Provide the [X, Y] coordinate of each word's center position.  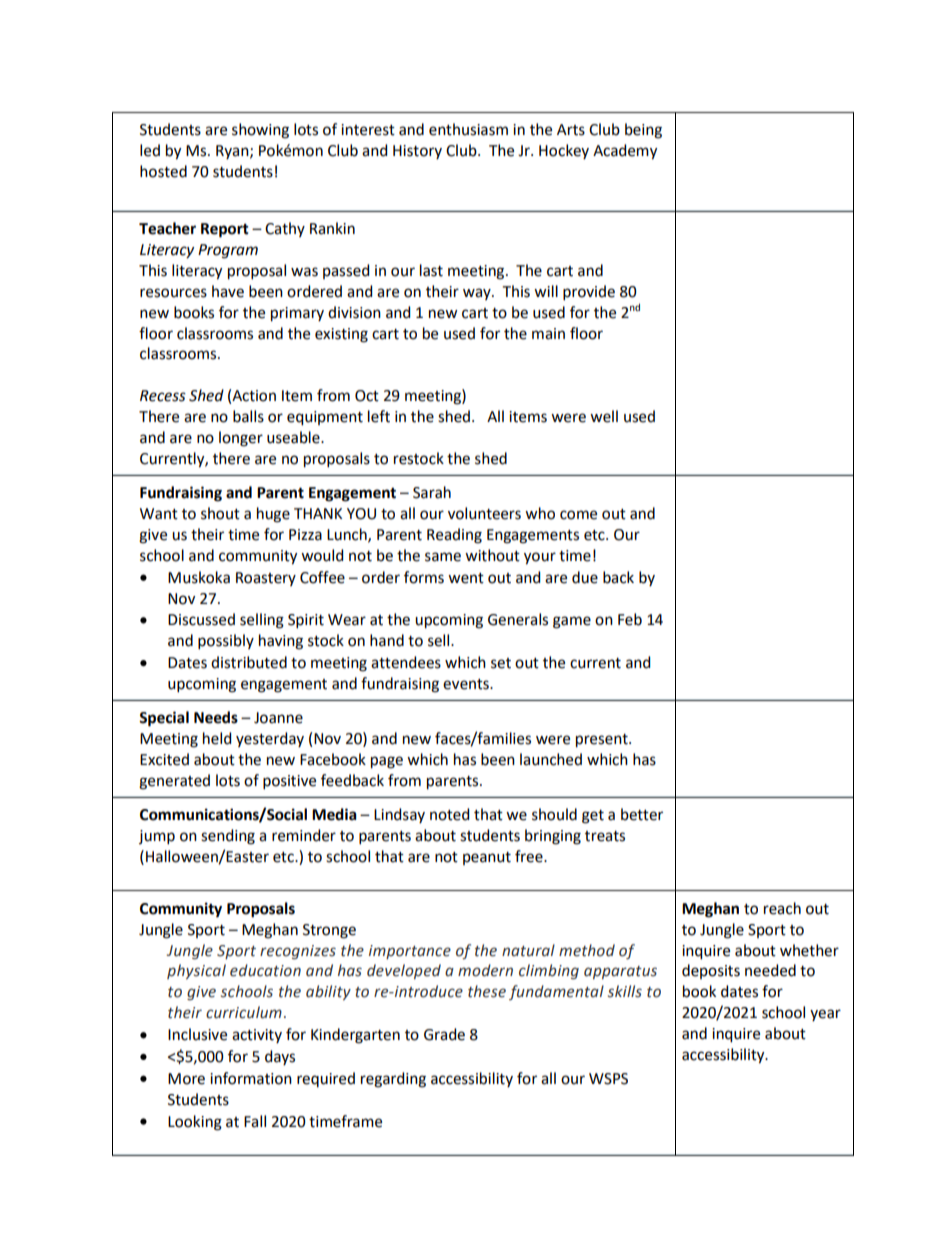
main [548, 334]
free [530, 856]
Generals [518, 619]
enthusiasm [468, 129]
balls [248, 416]
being [643, 131]
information [251, 1078]
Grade [444, 1034]
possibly [226, 641]
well [604, 416]
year [825, 1015]
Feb [630, 619]
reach [782, 908]
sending [228, 837]
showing [260, 131]
